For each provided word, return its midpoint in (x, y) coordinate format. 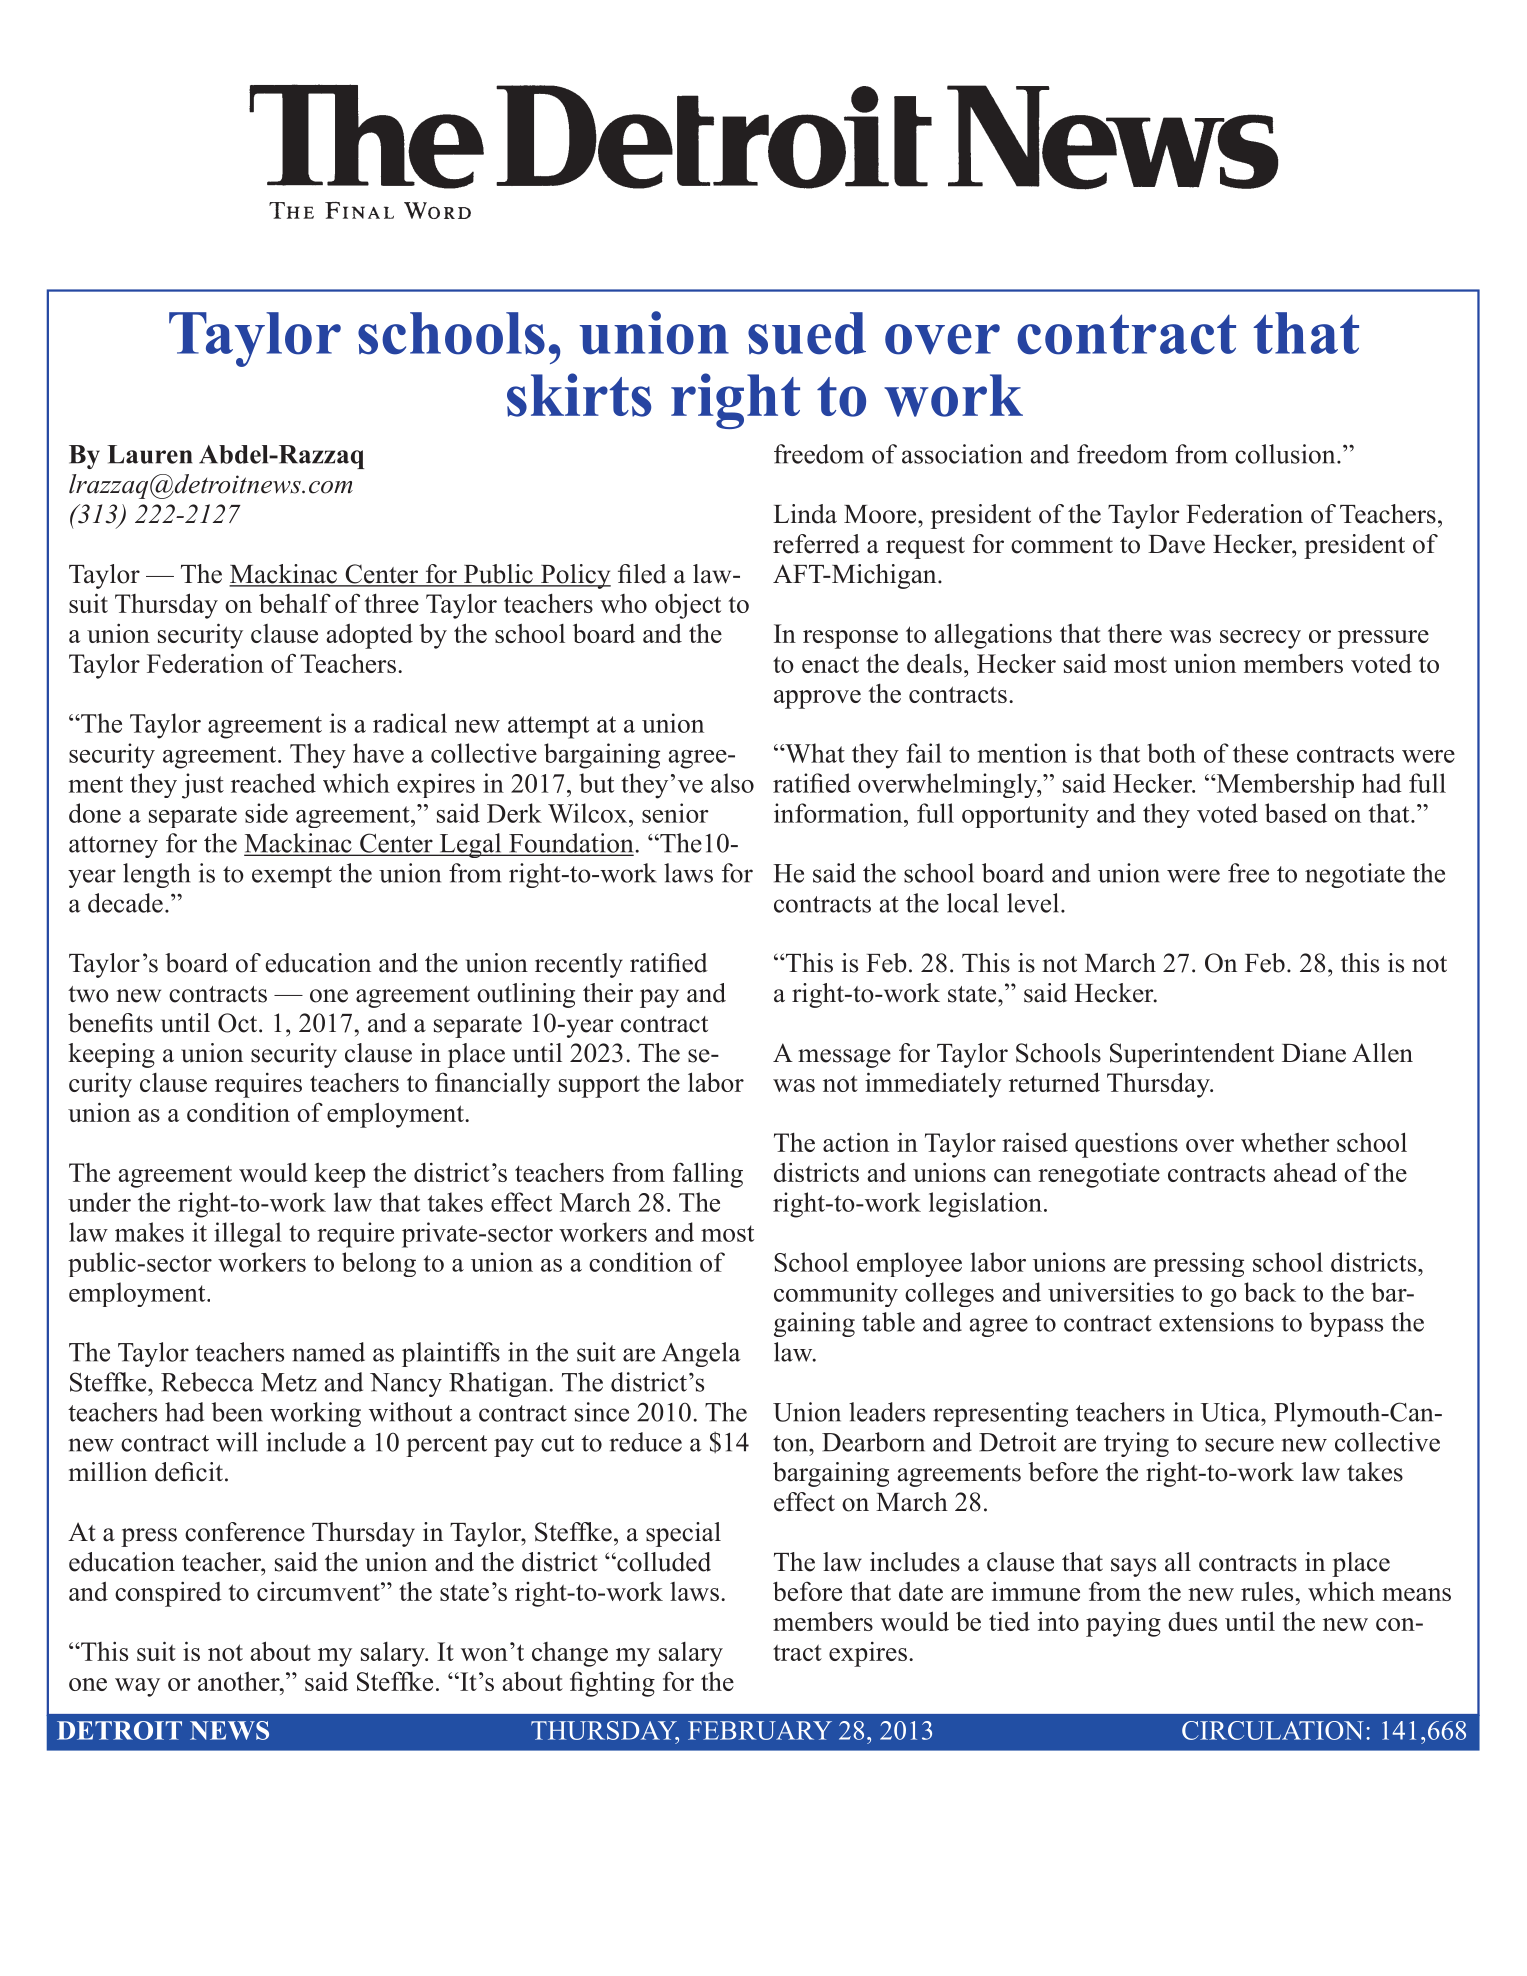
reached (273, 783)
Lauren (150, 454)
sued (807, 333)
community (836, 1294)
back (1270, 1292)
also (732, 783)
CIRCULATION (1273, 1730)
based (1296, 813)
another (240, 1681)
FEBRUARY (760, 1730)
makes (149, 1232)
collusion (1286, 454)
